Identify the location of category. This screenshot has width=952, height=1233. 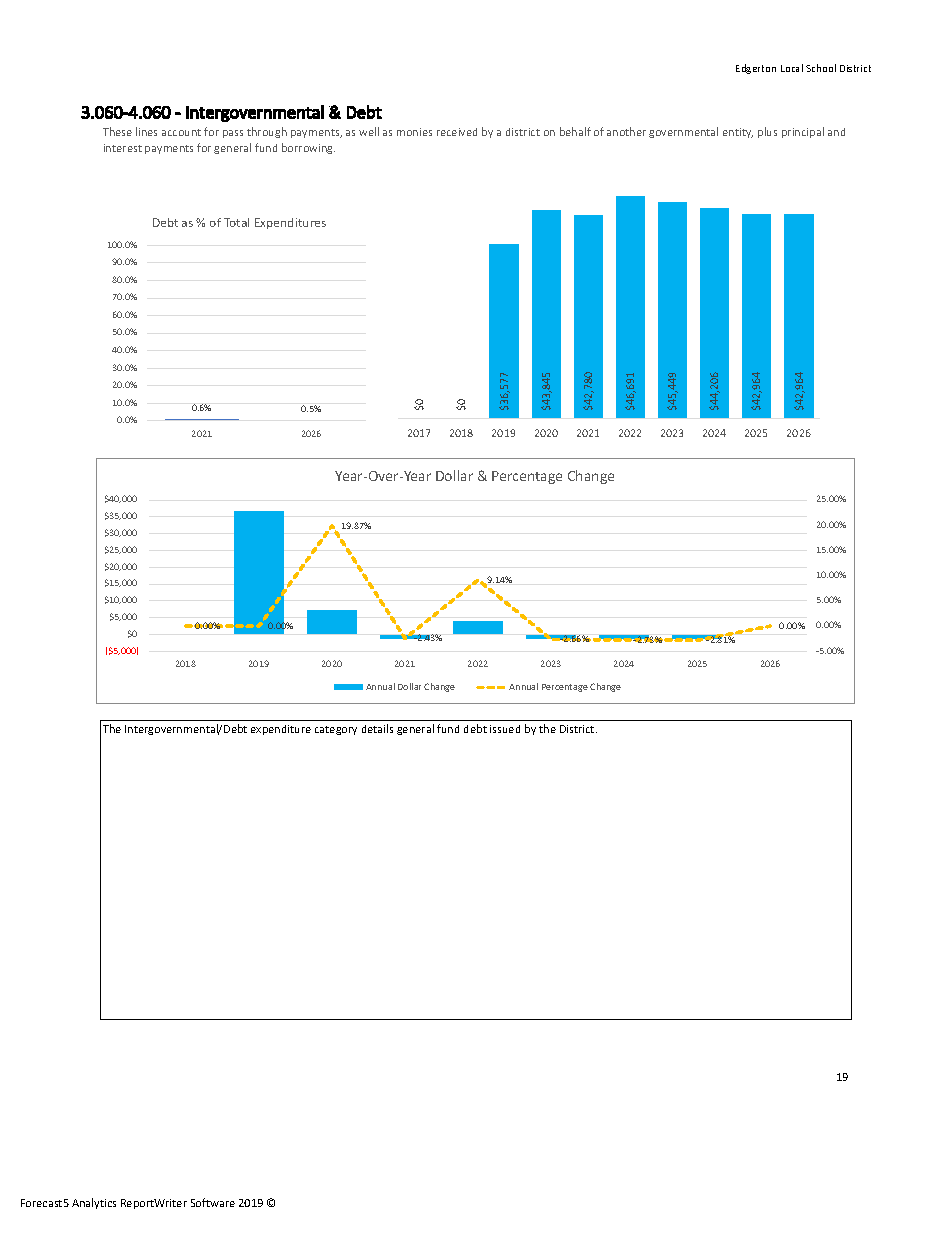
(336, 730).
